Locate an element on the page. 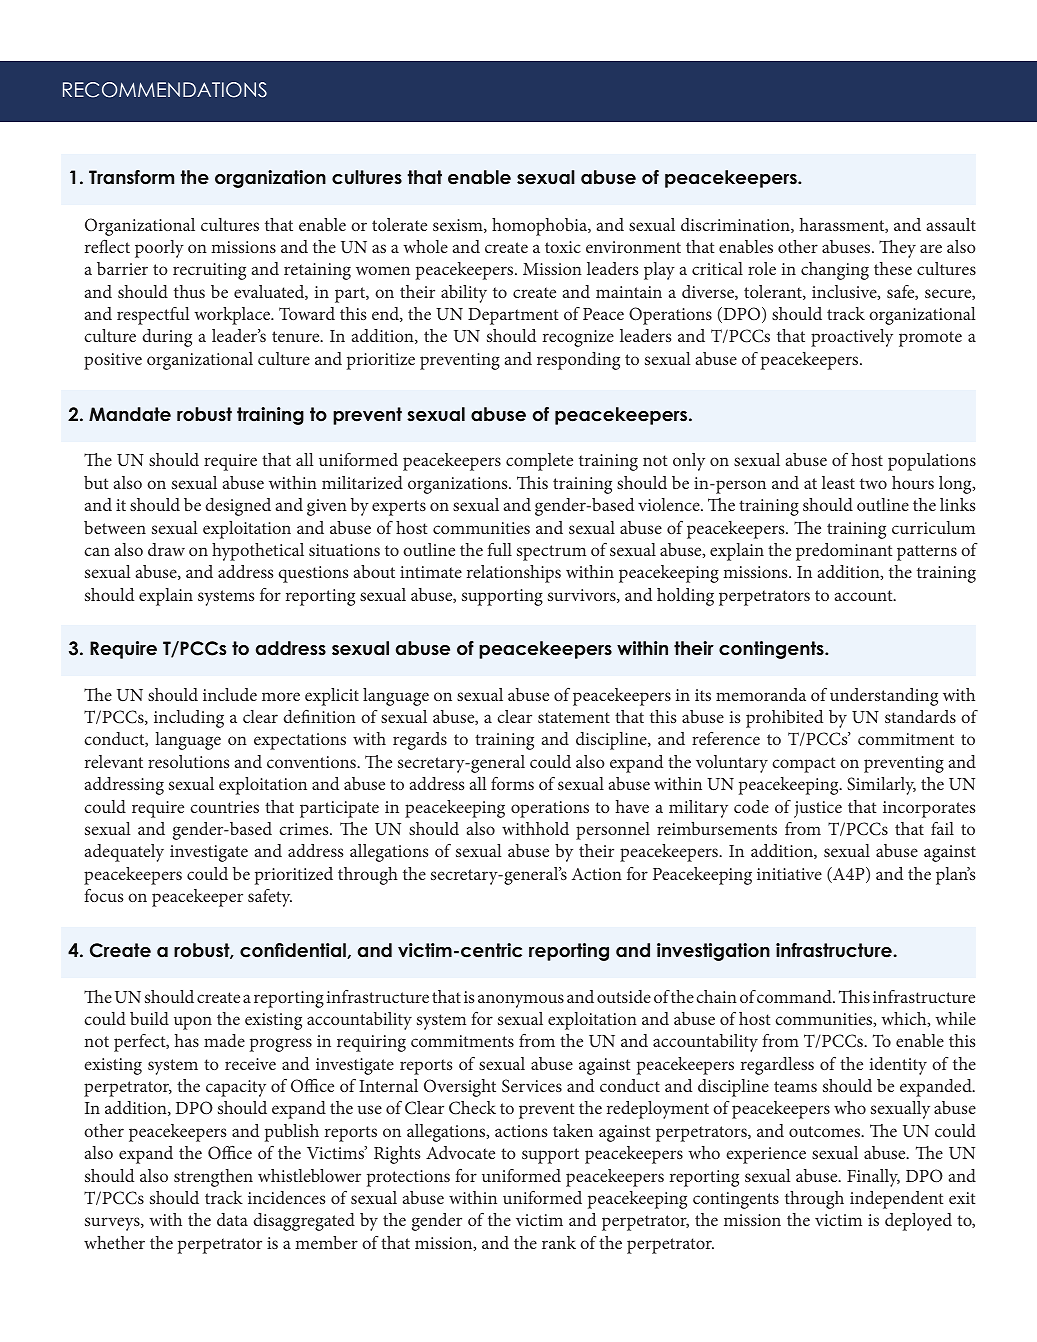 The image size is (1037, 1342). toxic is located at coordinates (563, 247).
